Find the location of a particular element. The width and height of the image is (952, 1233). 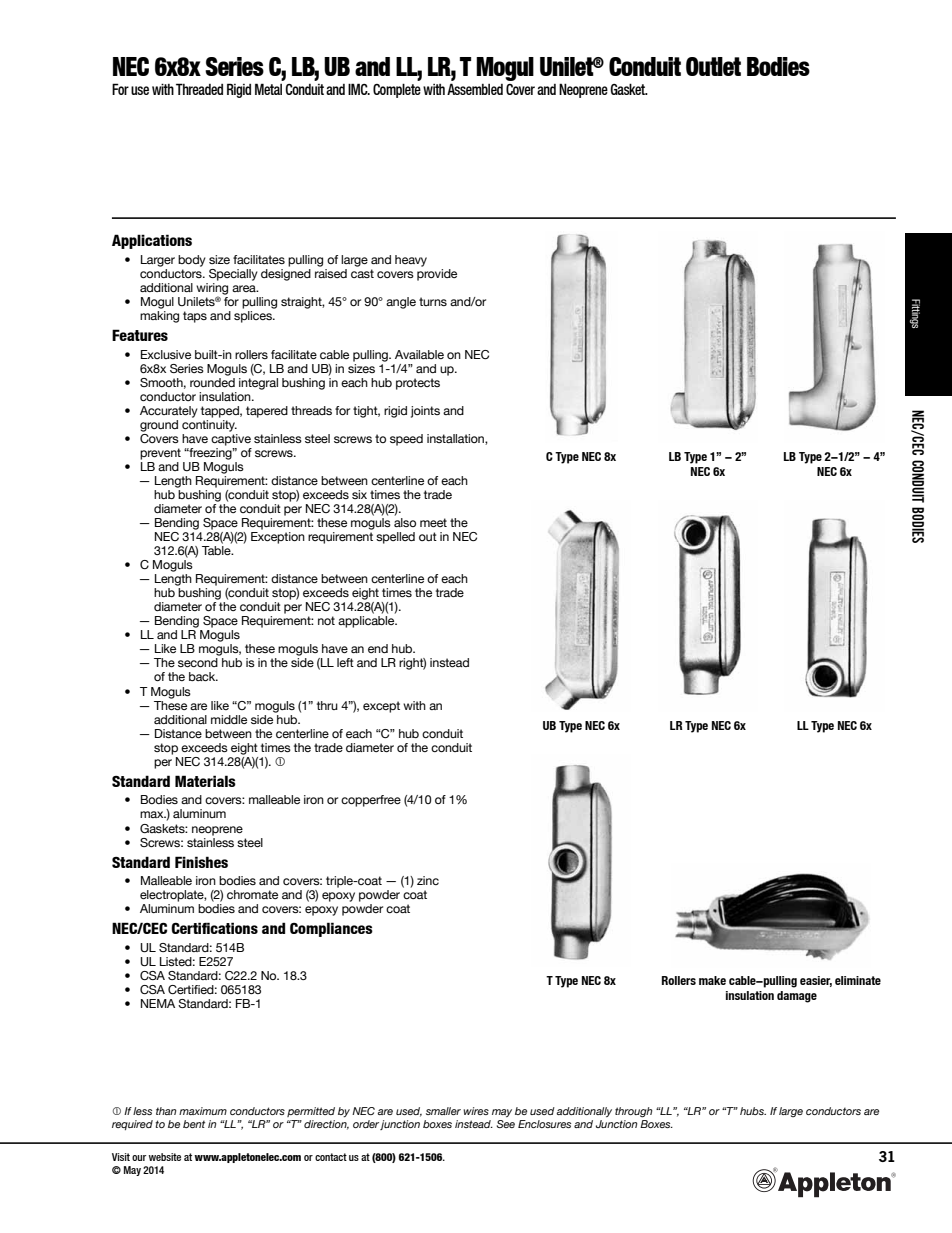

meet is located at coordinates (433, 522).
